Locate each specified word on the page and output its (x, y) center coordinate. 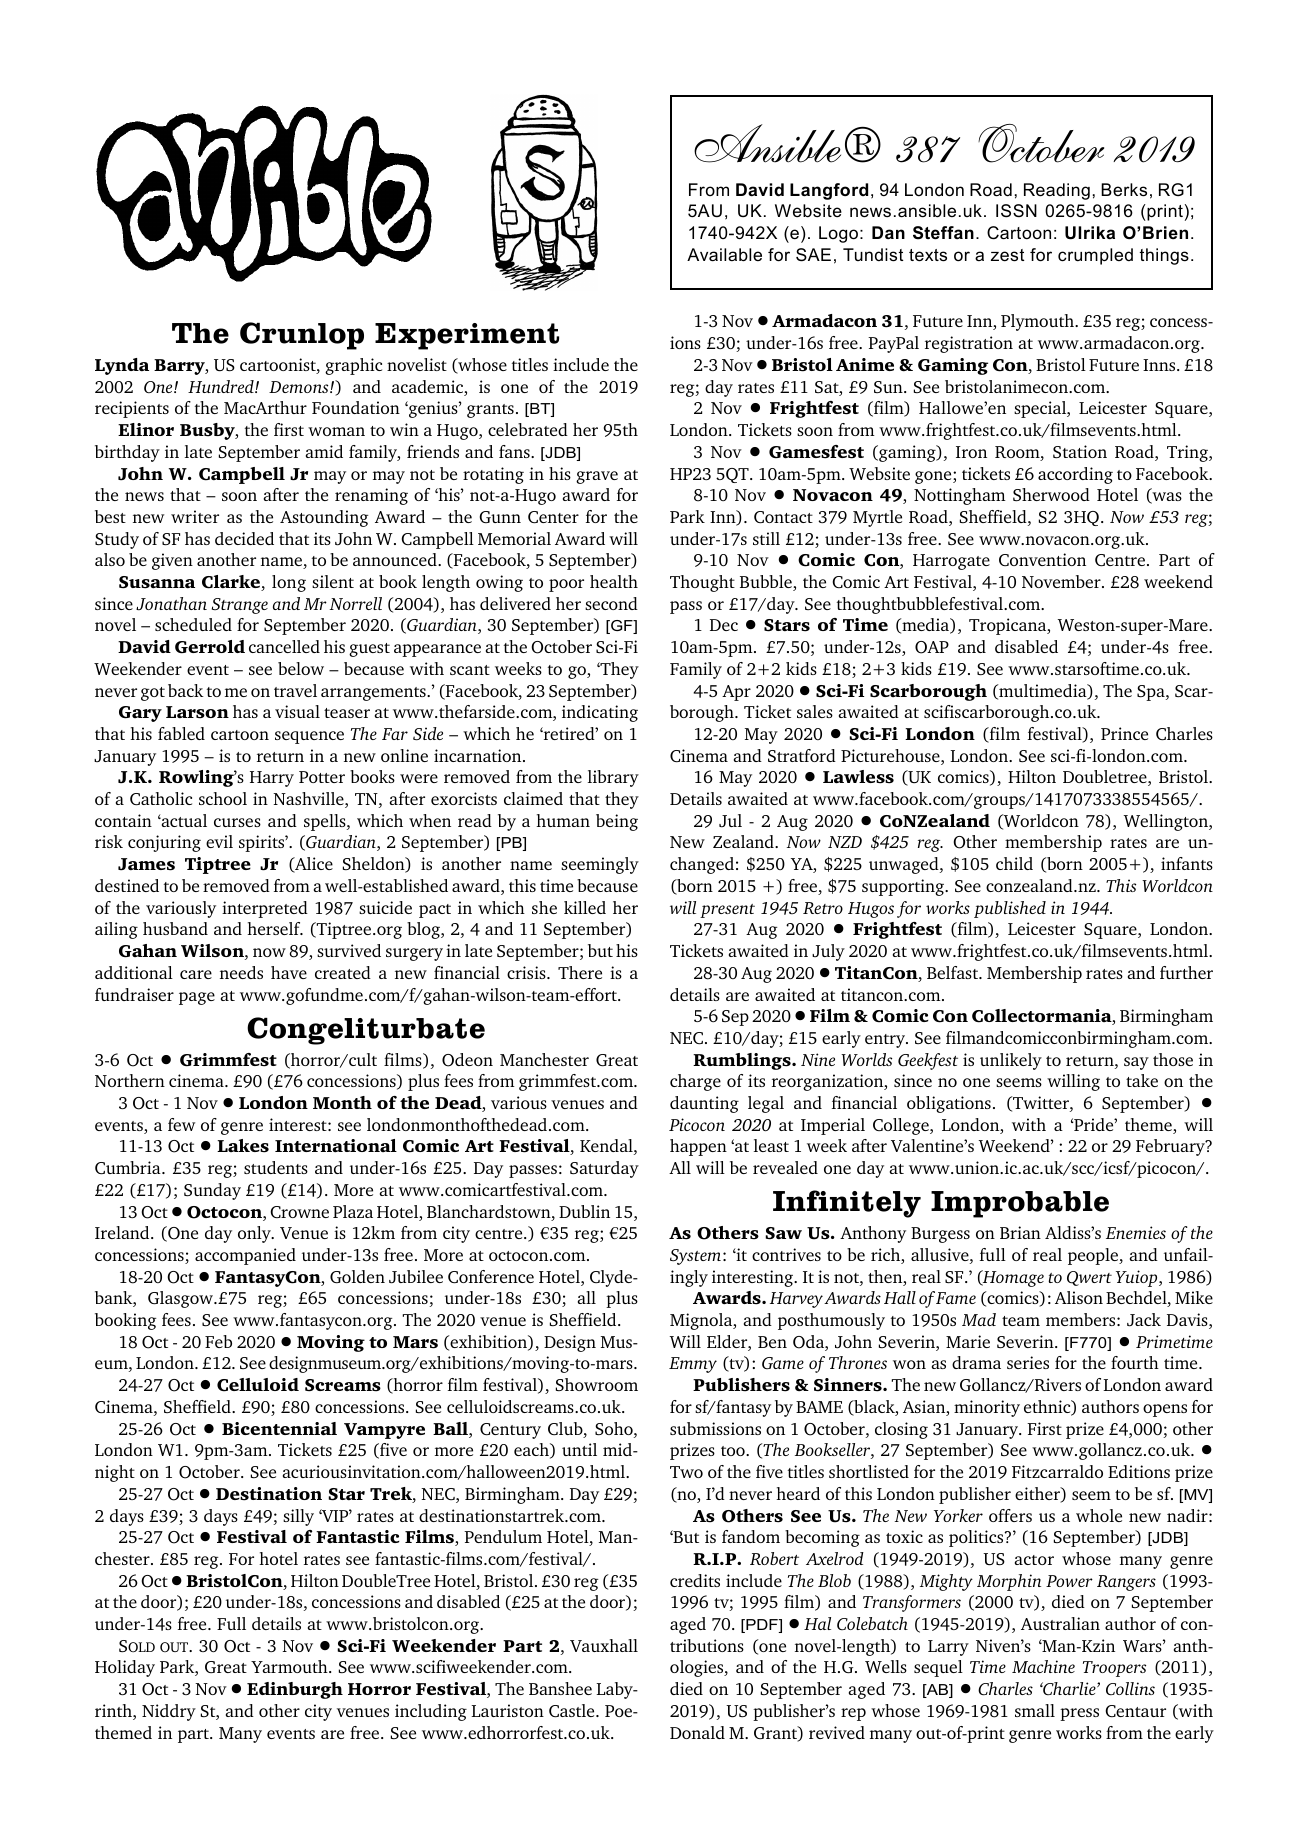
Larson (197, 712)
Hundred (222, 386)
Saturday (604, 1169)
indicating (600, 713)
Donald (697, 1732)
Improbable (1020, 1204)
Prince (1124, 733)
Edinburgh (295, 1690)
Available (724, 255)
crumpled (1095, 256)
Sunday (212, 1191)
